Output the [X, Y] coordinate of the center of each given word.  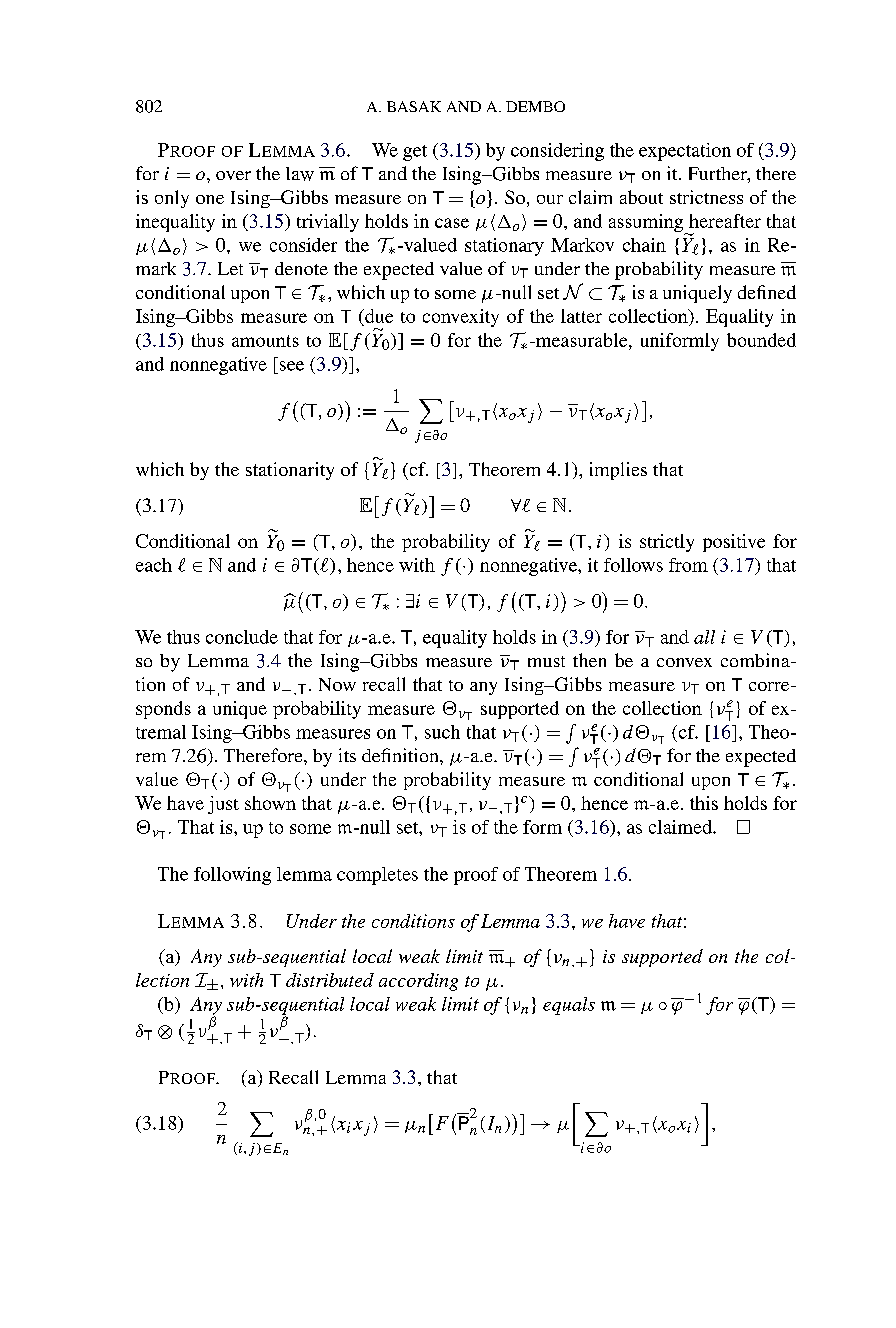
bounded [761, 340]
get [415, 153]
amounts [265, 341]
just [223, 805]
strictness [706, 197]
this [704, 803]
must [546, 661]
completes [377, 876]
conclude [242, 637]
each [154, 565]
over [233, 175]
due [378, 317]
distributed [330, 980]
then [589, 660]
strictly [667, 543]
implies [618, 471]
